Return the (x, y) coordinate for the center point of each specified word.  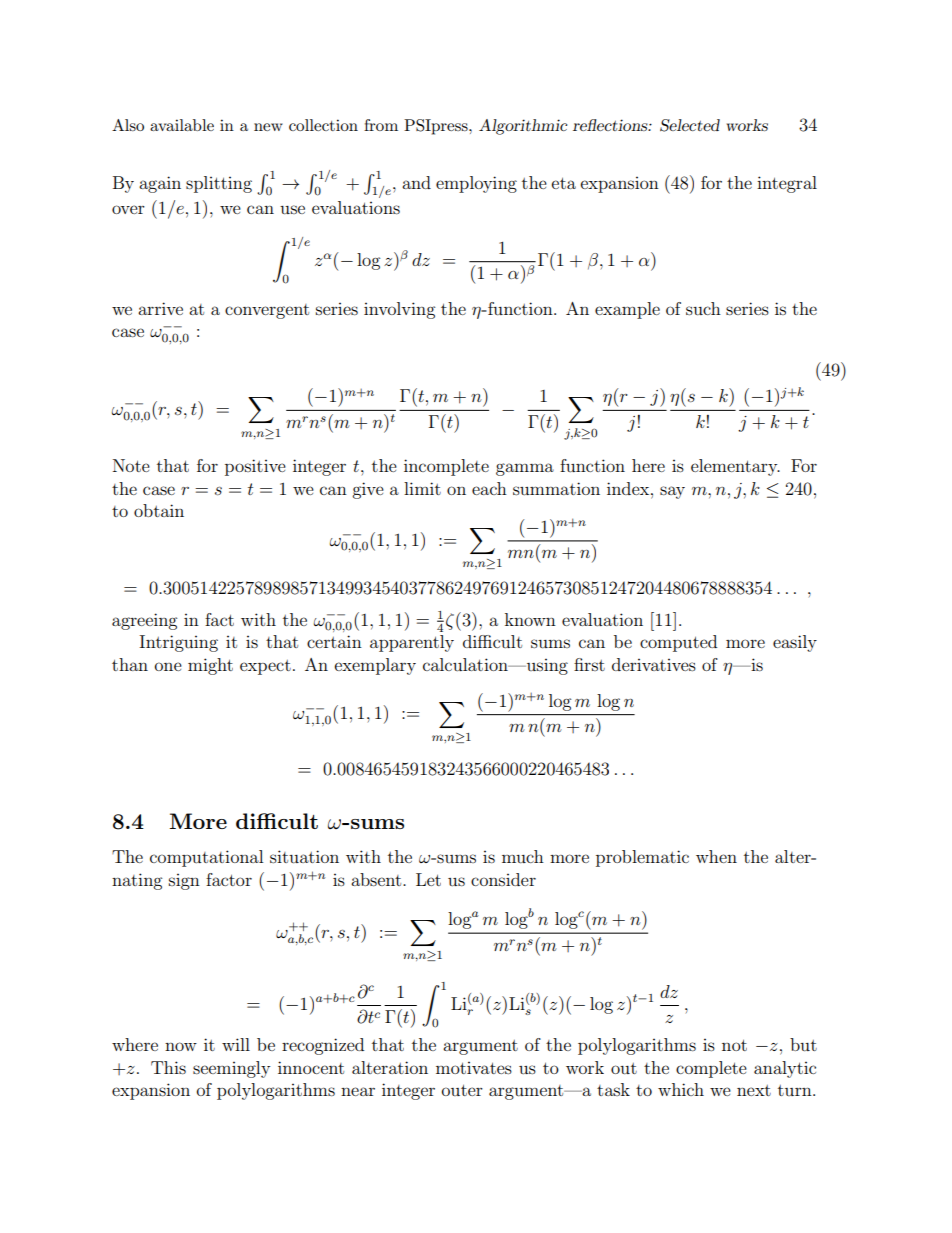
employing (476, 184)
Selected (690, 125)
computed (678, 643)
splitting (219, 184)
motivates (474, 1068)
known (530, 619)
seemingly (231, 1069)
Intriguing (178, 643)
